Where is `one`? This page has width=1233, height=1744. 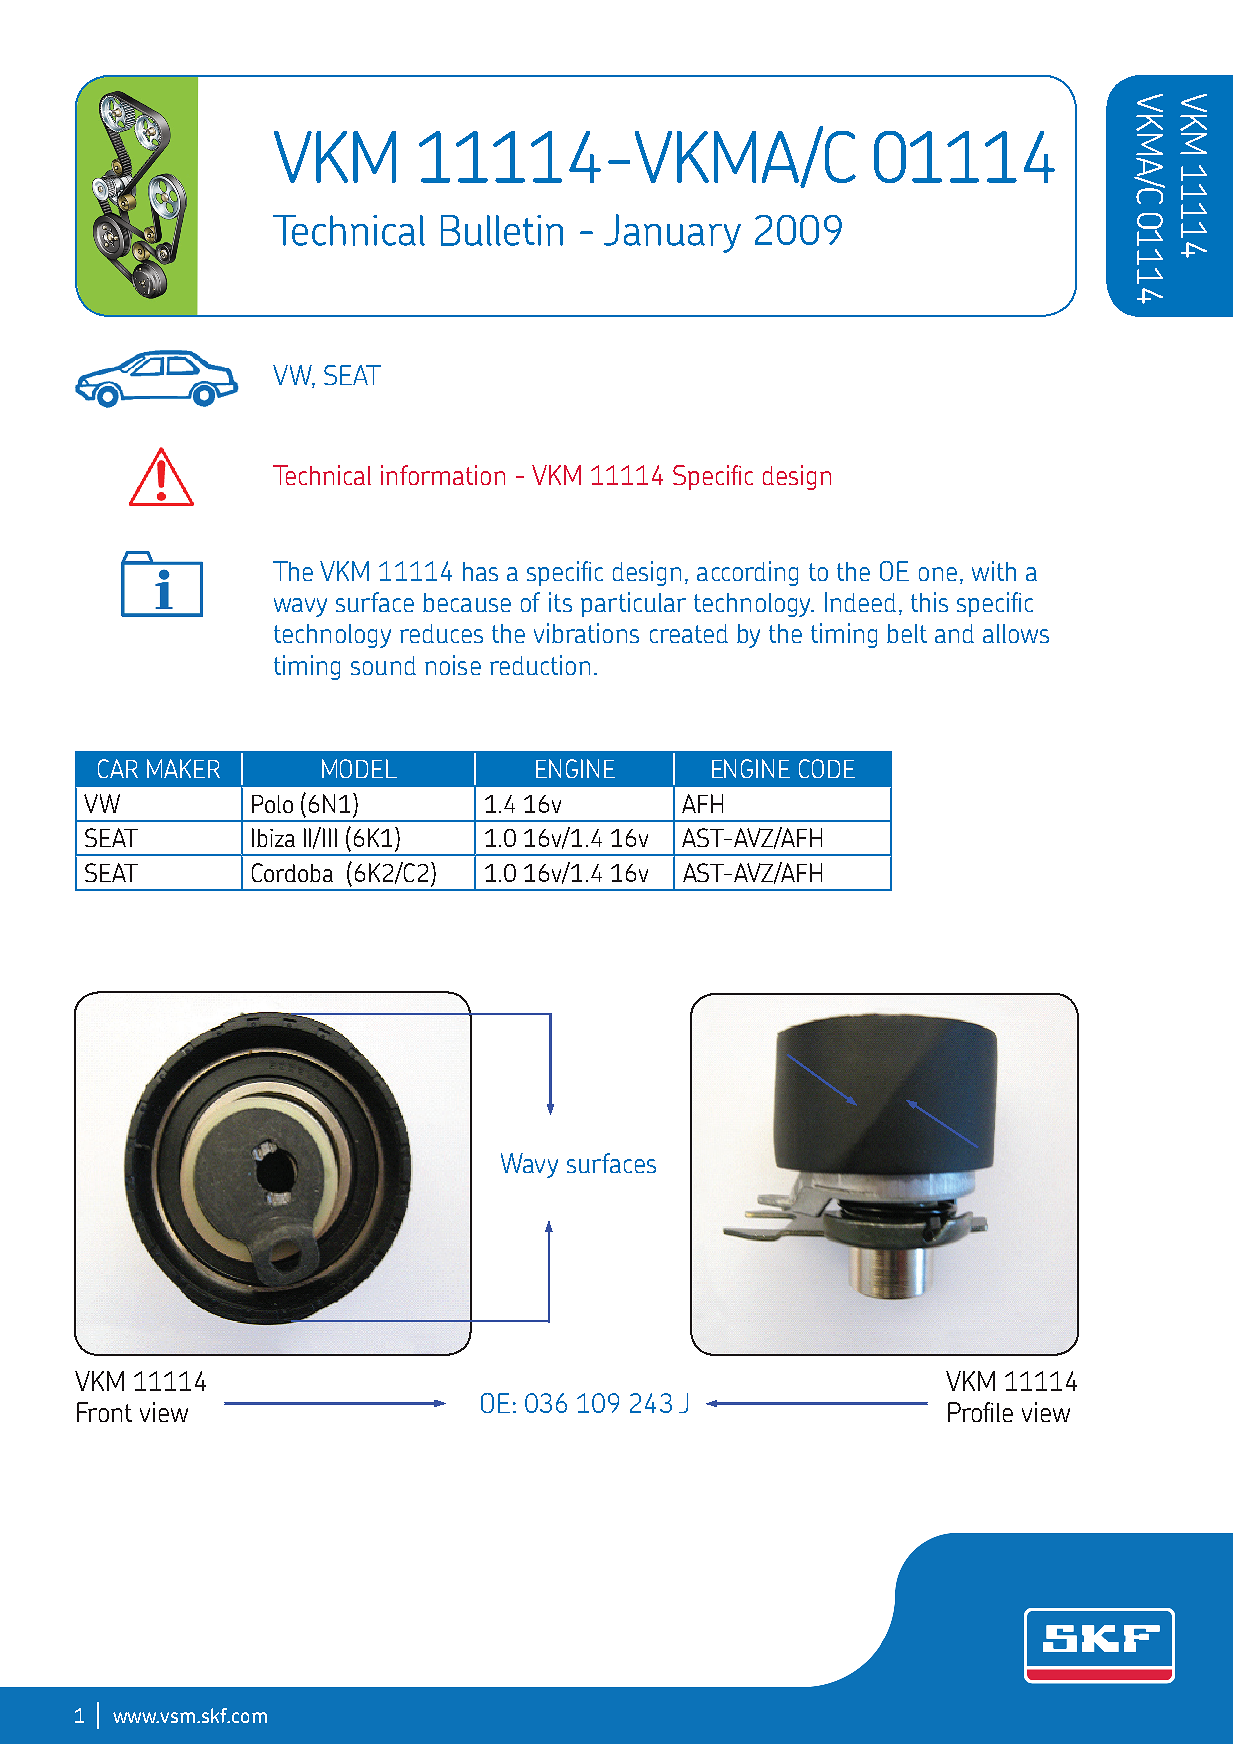 one is located at coordinates (938, 574).
